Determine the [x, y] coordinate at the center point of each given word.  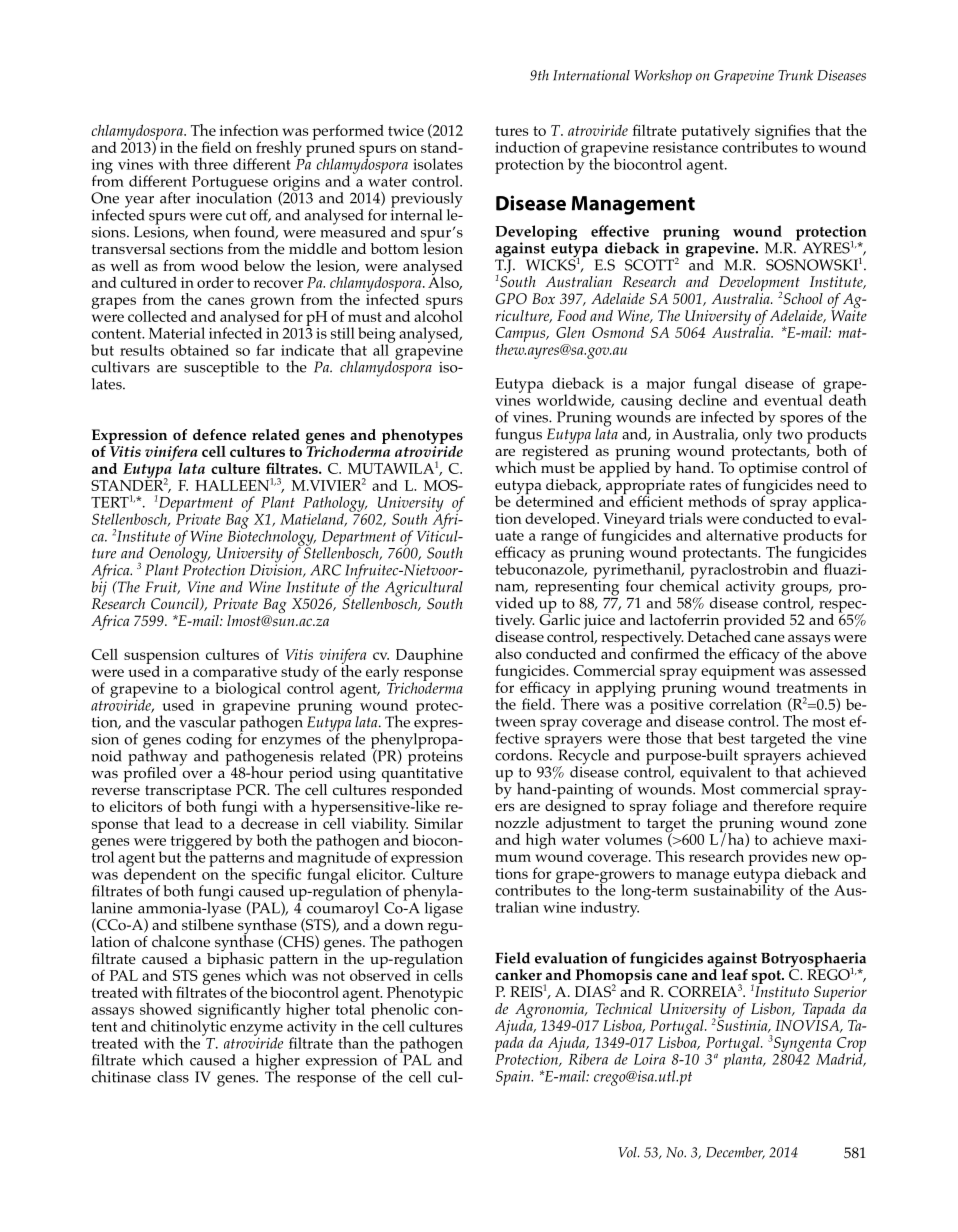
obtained [199, 350]
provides [778, 859]
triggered [201, 843]
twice [406, 130]
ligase [444, 908]
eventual [793, 400]
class [173, 1077]
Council [176, 604]
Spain [514, 1078]
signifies [782, 133]
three [211, 164]
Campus [521, 334]
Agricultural [424, 590]
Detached [719, 634]
